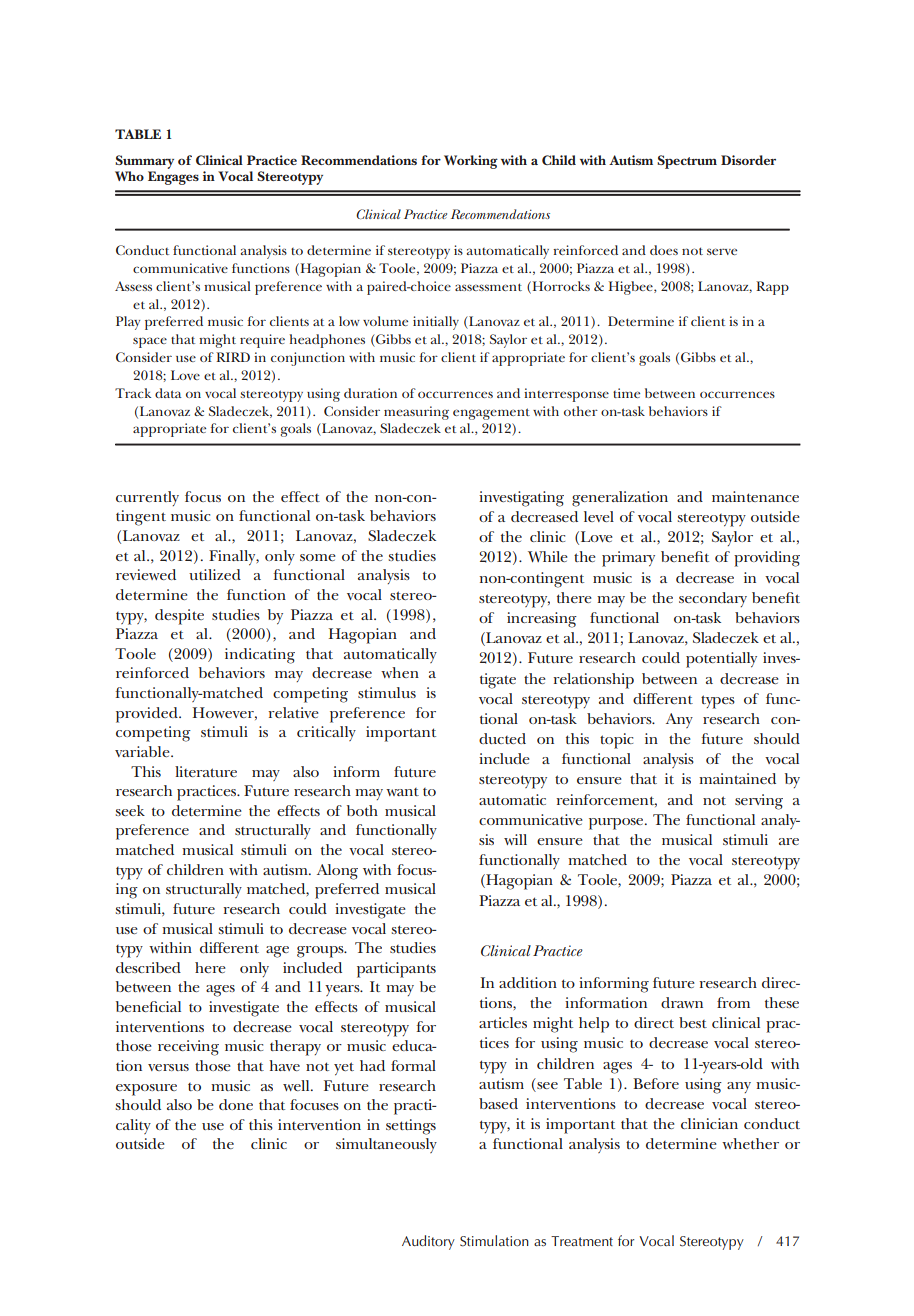 The width and height of the document is (914, 1316). I want to click on Summary, so click(144, 162).
